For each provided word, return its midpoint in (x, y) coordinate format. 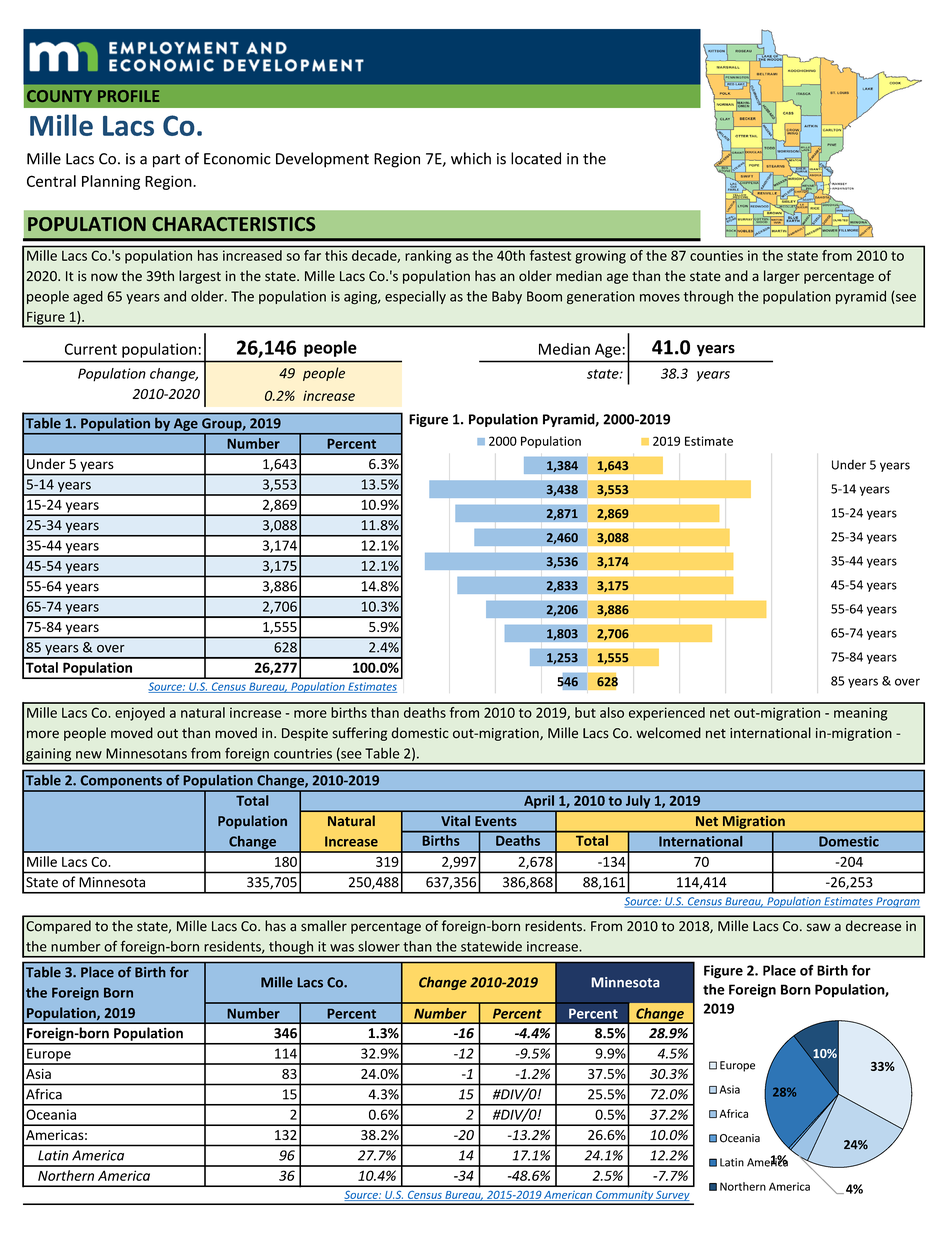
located (536, 158)
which (471, 158)
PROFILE (128, 96)
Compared (58, 927)
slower (379, 946)
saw (819, 927)
